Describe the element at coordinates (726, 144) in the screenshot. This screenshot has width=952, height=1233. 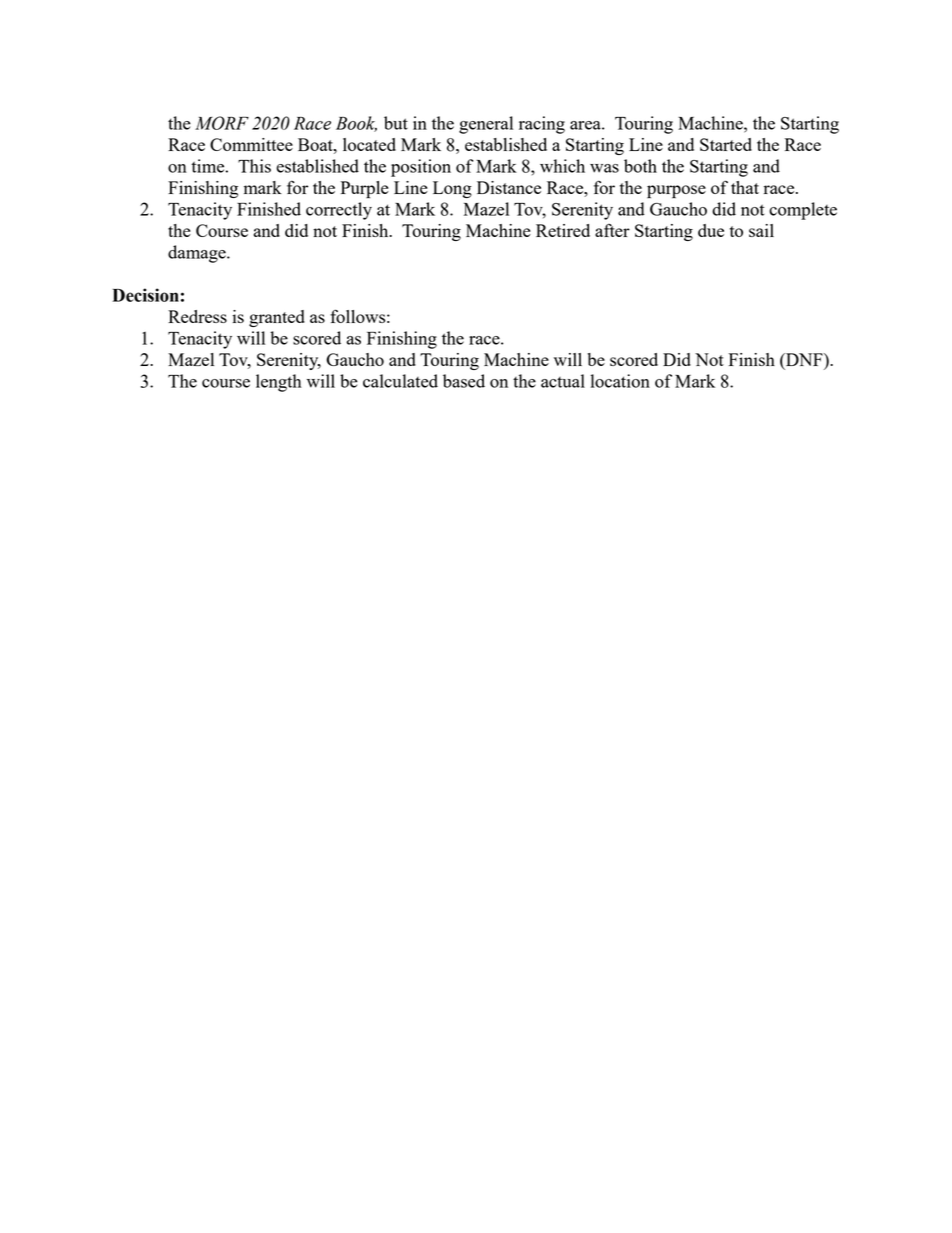
I see `Started` at that location.
